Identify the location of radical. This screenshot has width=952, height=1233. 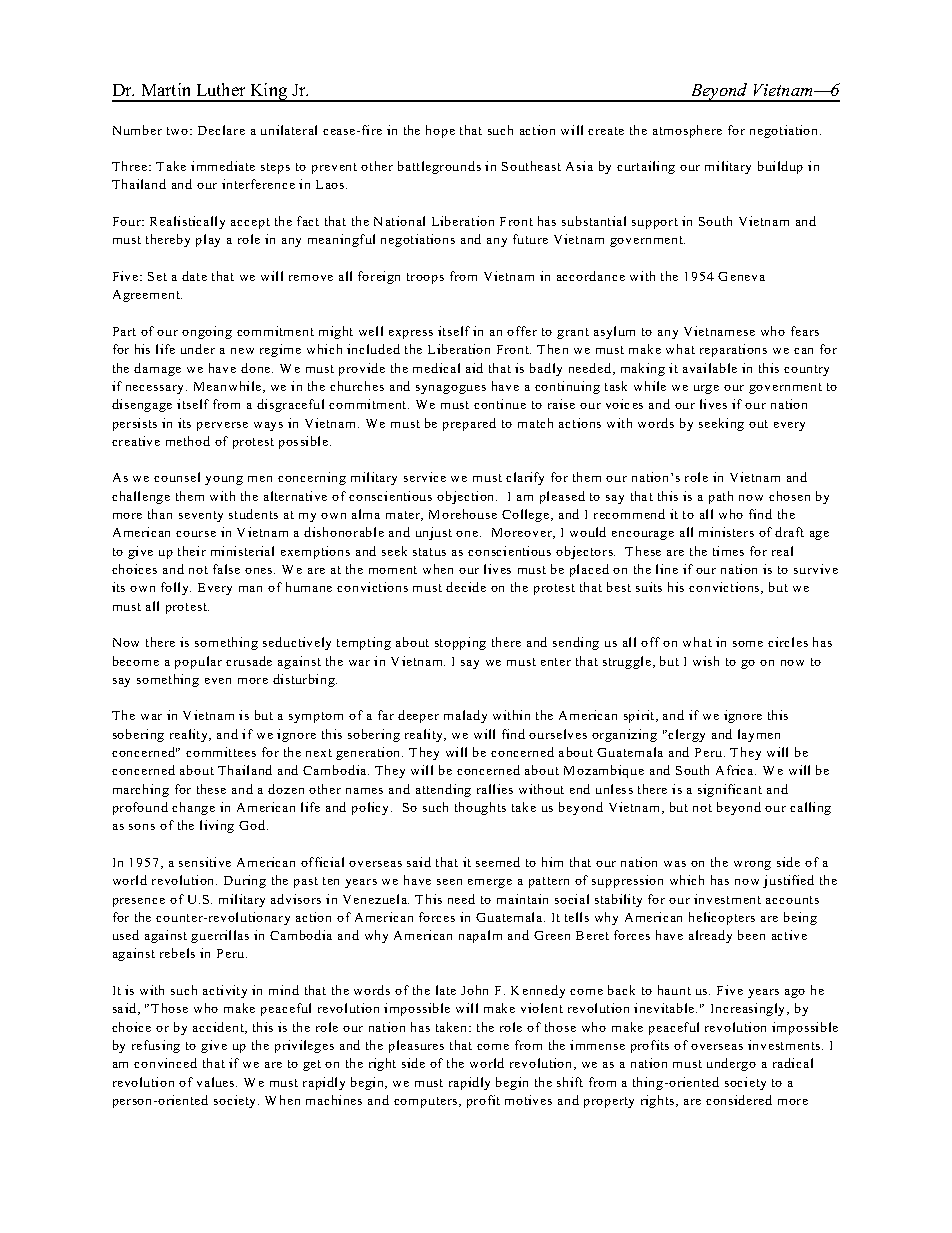
(793, 1063).
